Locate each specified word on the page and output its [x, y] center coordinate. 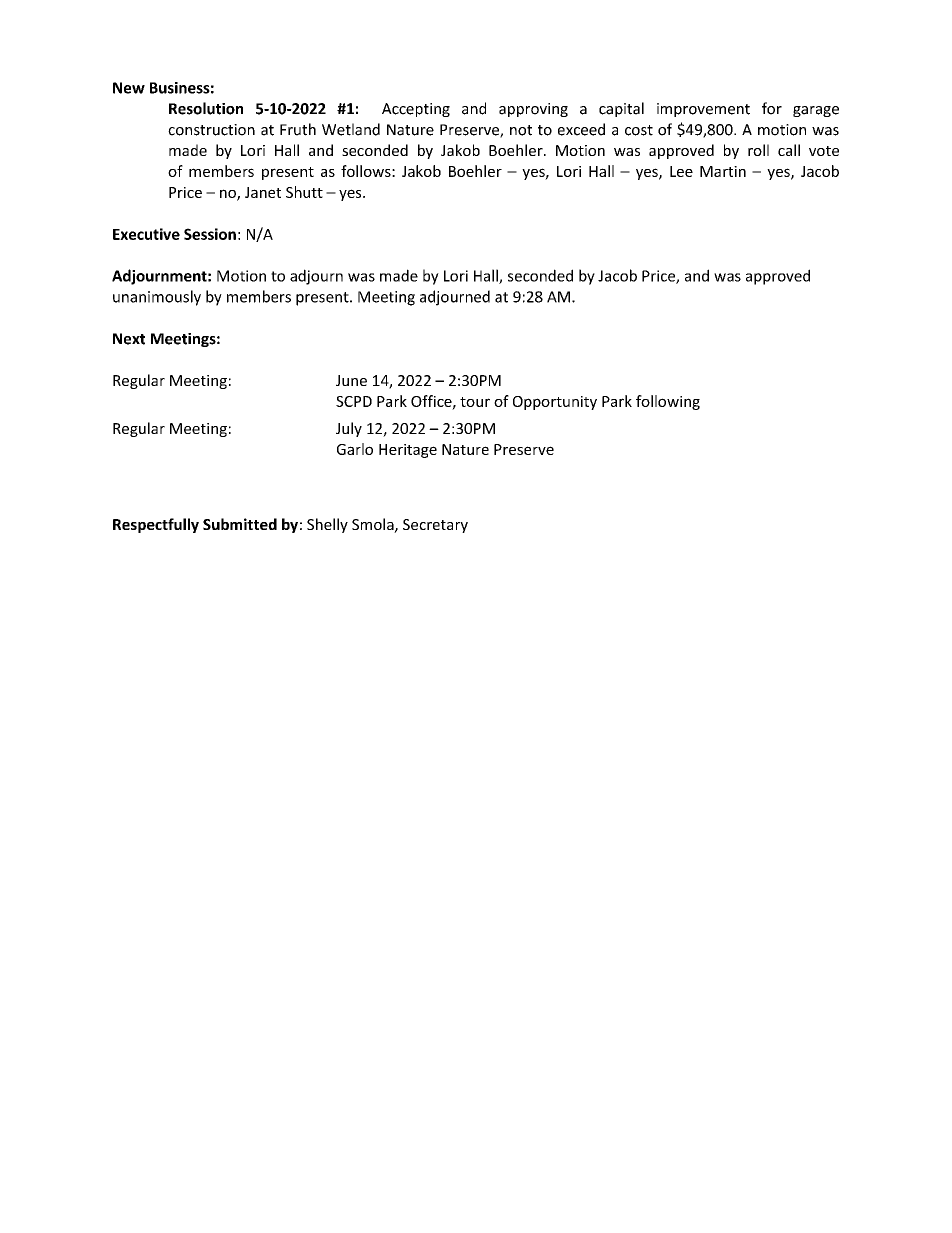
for [772, 108]
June [351, 380]
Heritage [408, 451]
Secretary [435, 526]
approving [533, 110]
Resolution [206, 108]
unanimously [157, 298]
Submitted [240, 524]
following [668, 402]
